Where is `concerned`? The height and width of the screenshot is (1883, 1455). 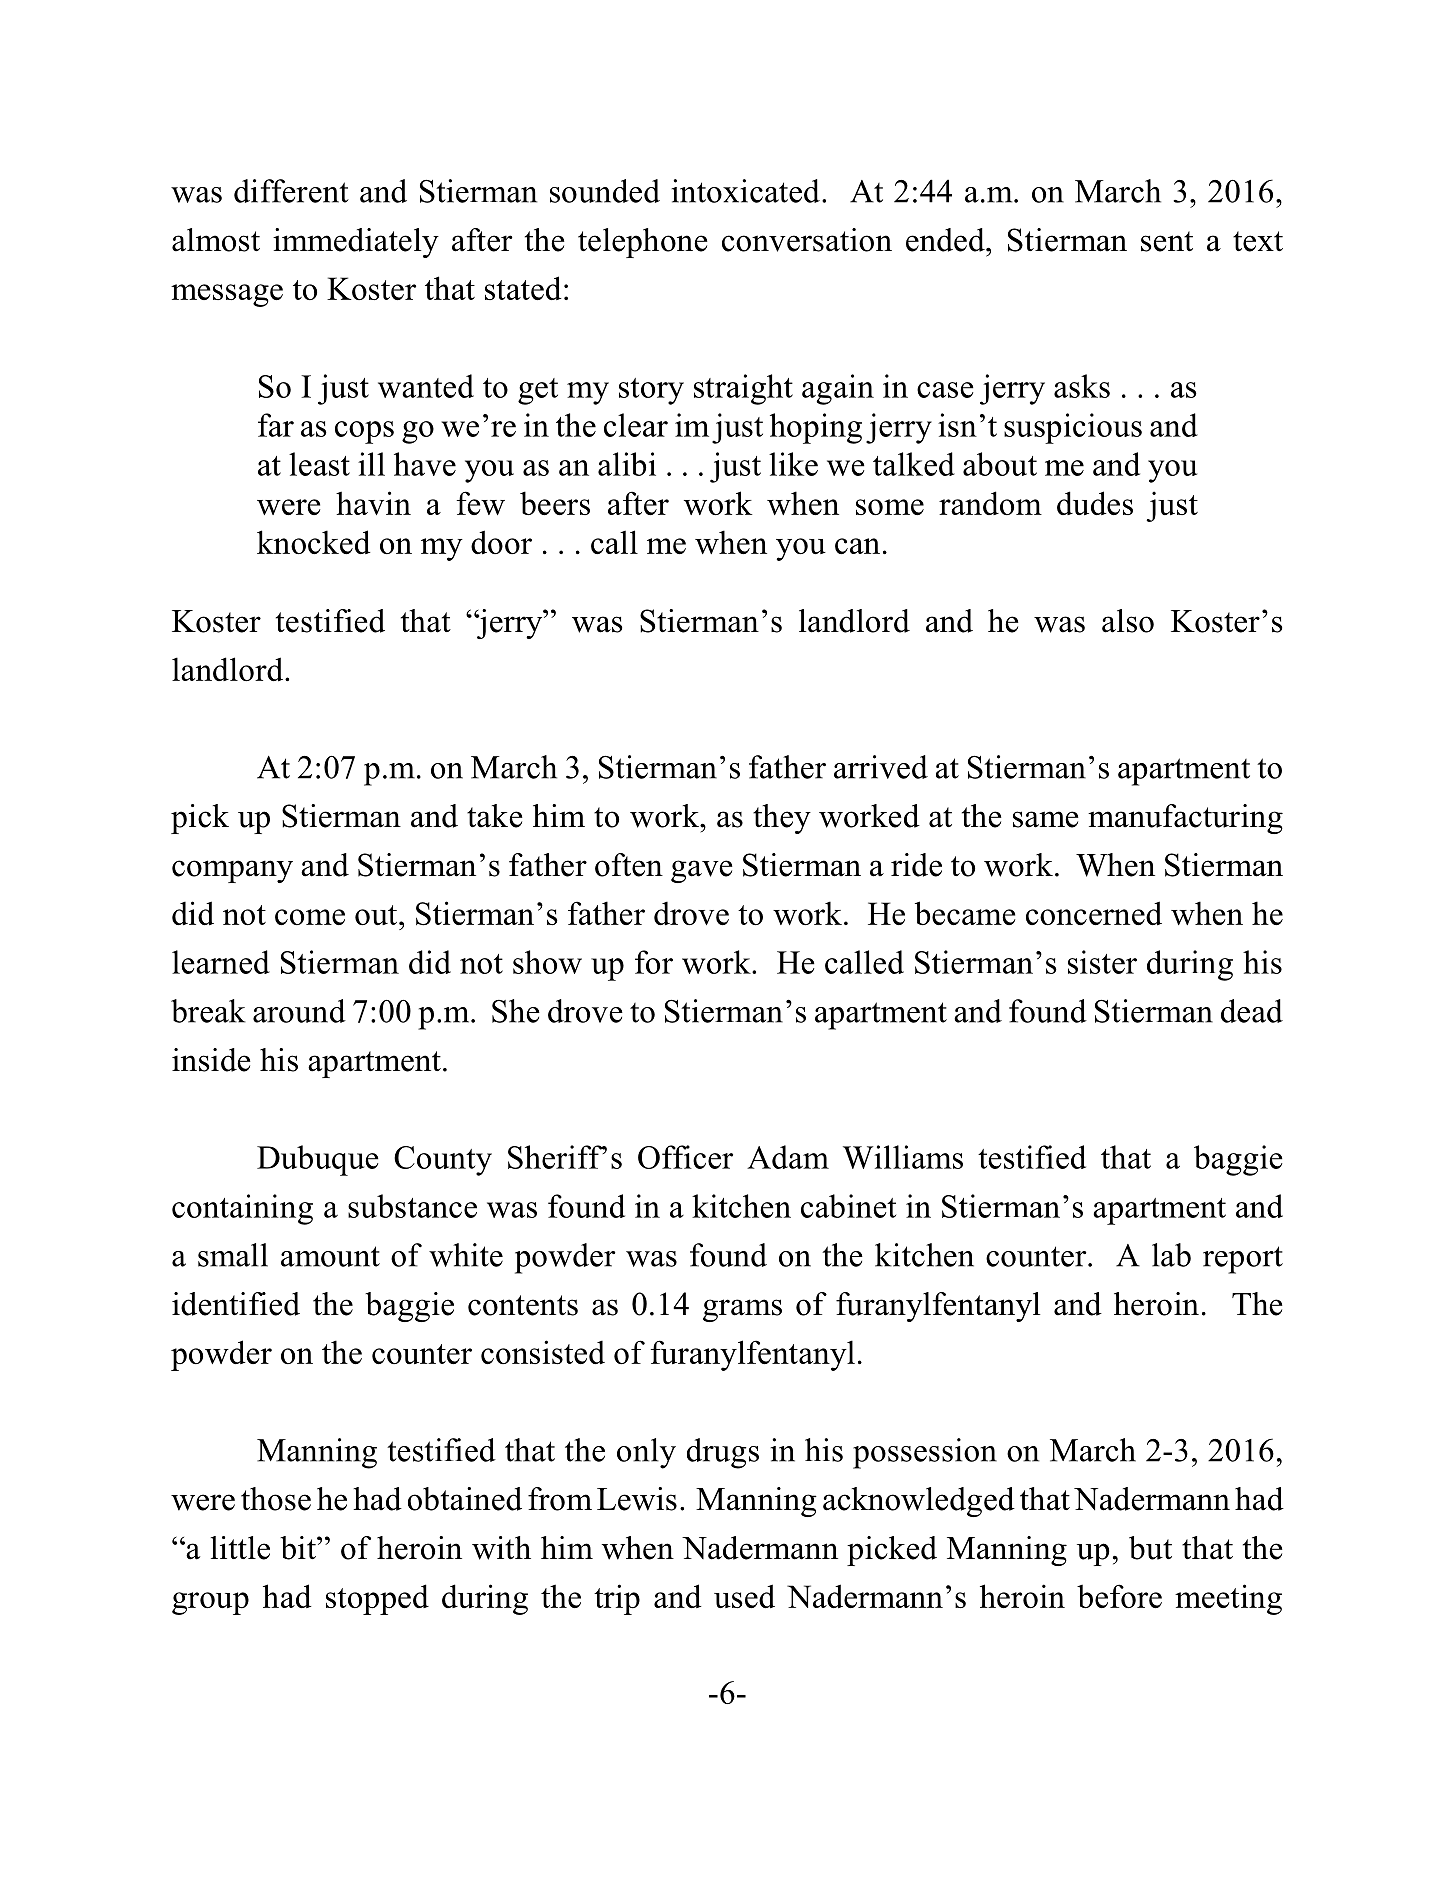 concerned is located at coordinates (1094, 913).
